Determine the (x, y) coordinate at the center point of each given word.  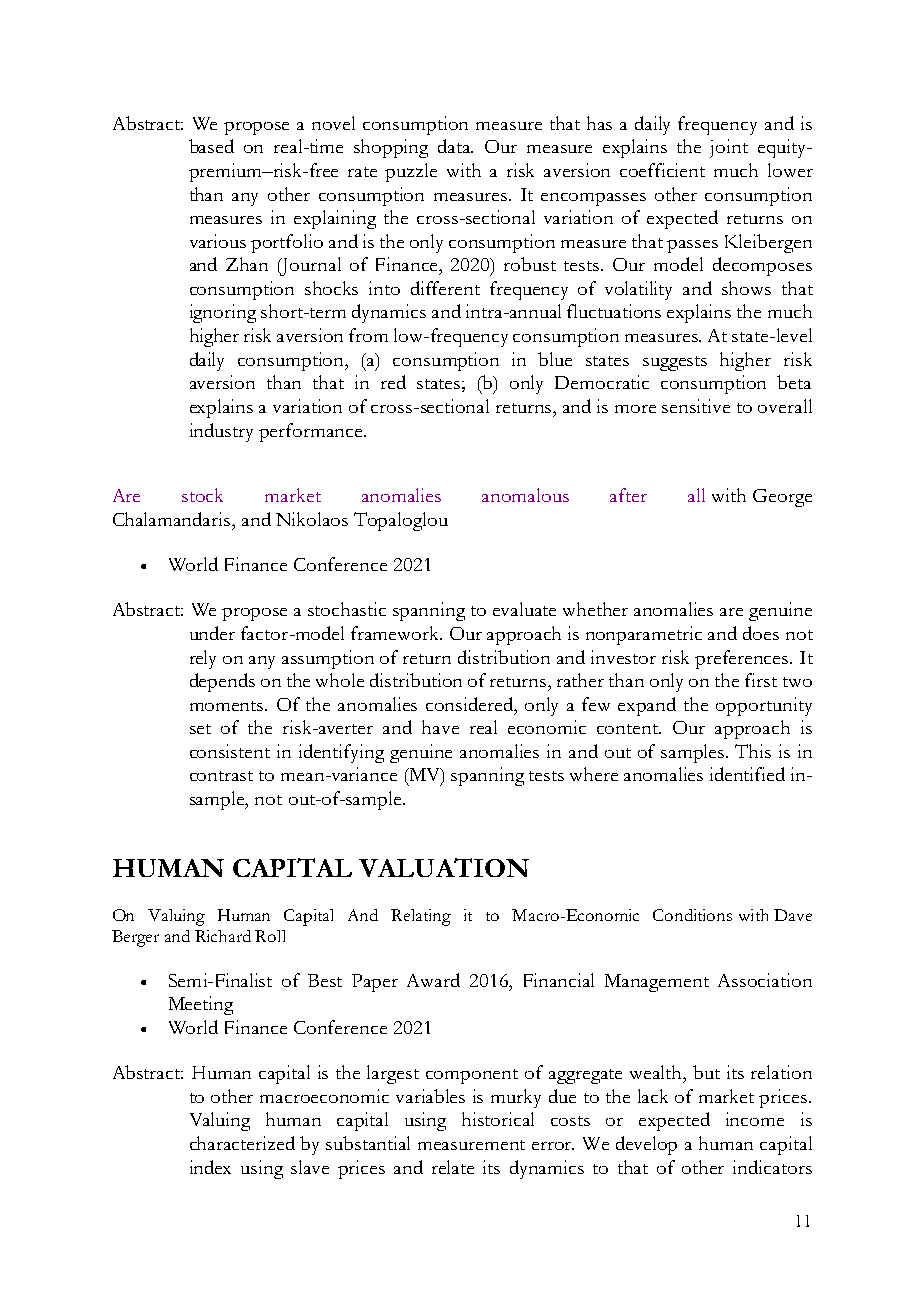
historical (498, 1119)
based (211, 146)
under (212, 633)
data (455, 146)
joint (729, 148)
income (755, 1119)
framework (396, 633)
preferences (743, 659)
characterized (242, 1143)
